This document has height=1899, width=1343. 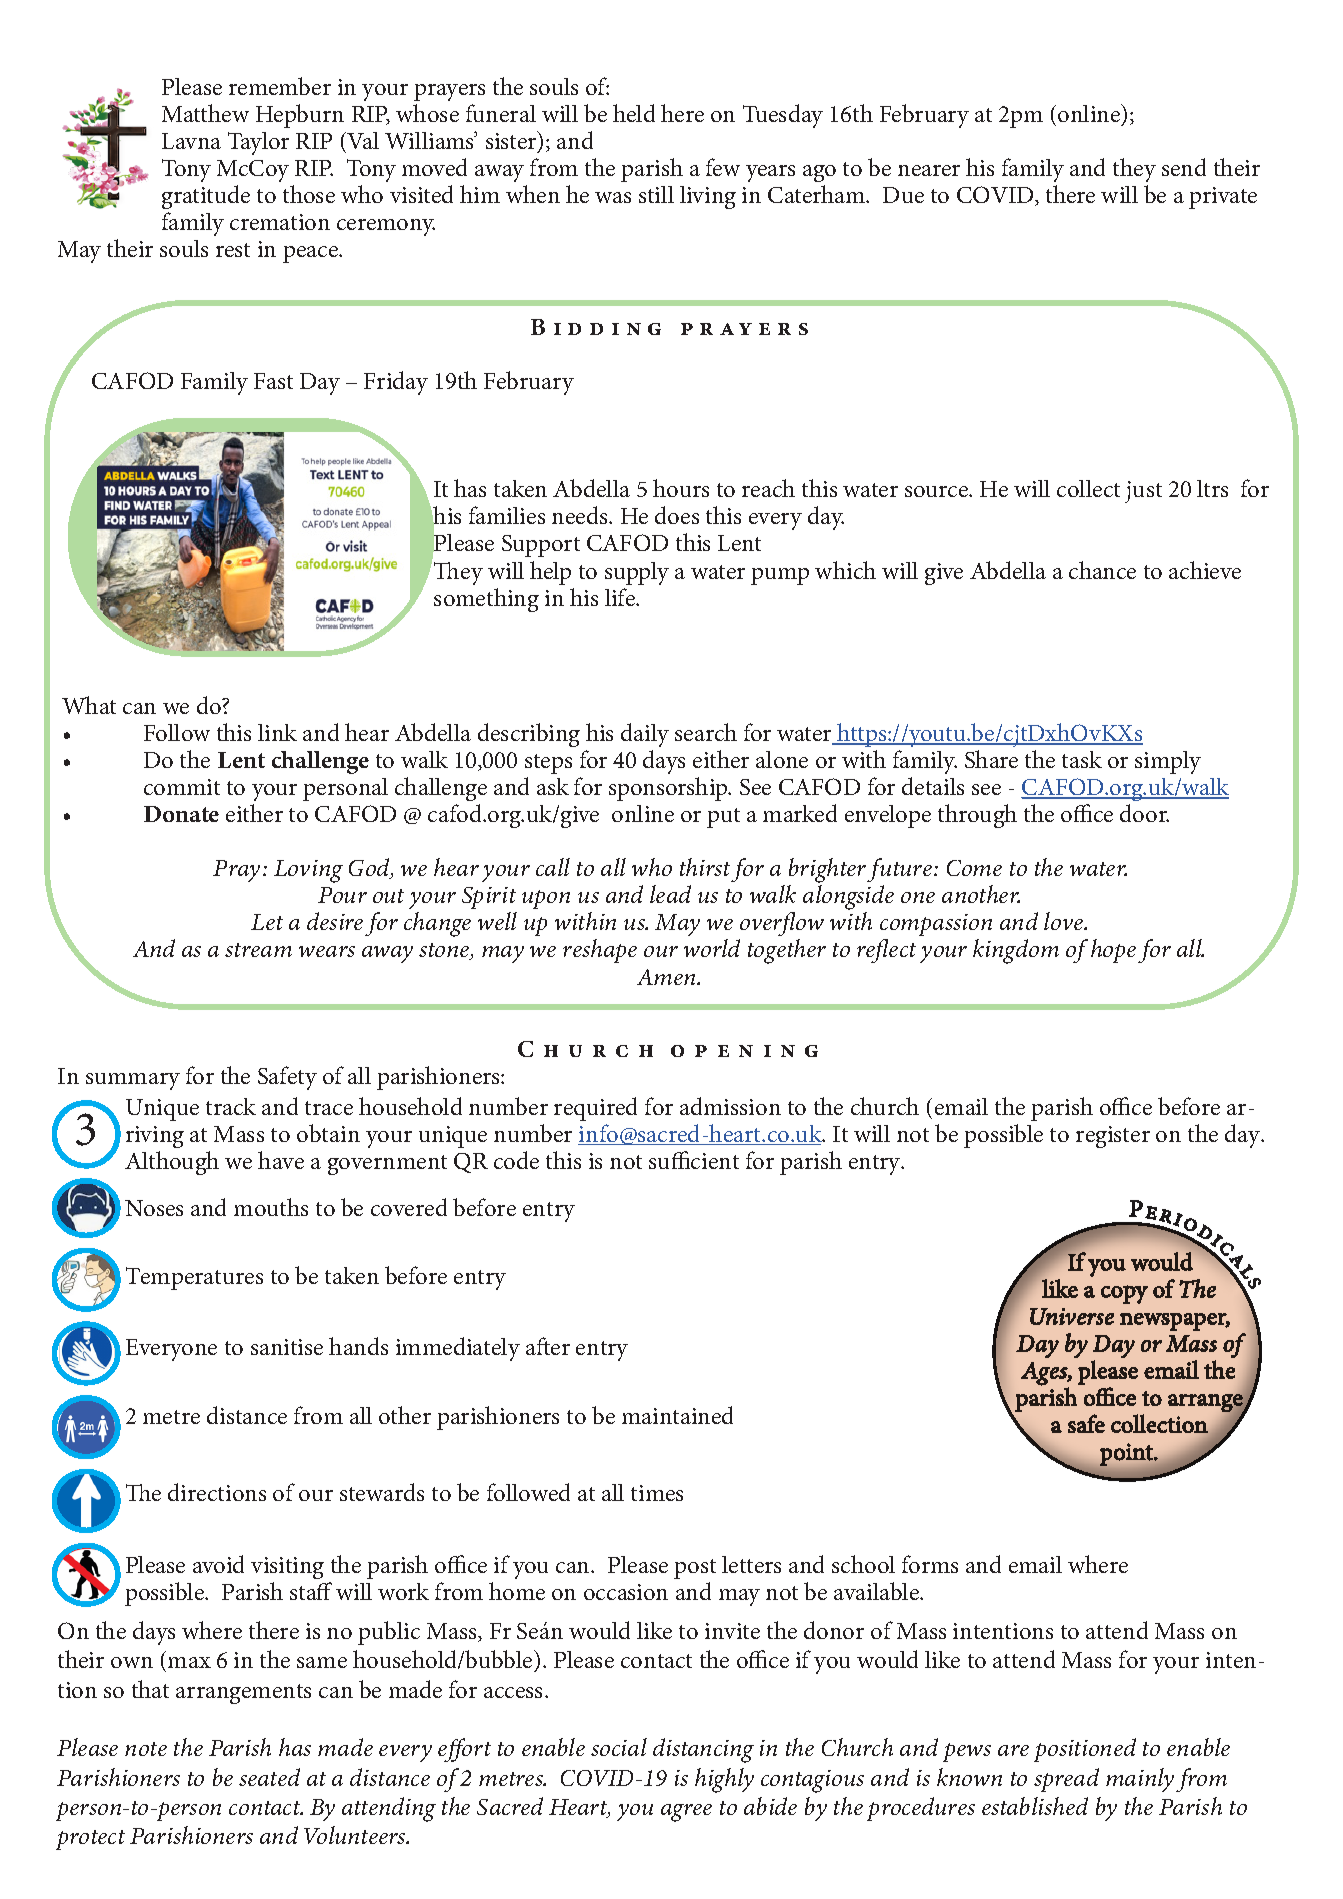 I want to click on Taylor, so click(x=258, y=143).
